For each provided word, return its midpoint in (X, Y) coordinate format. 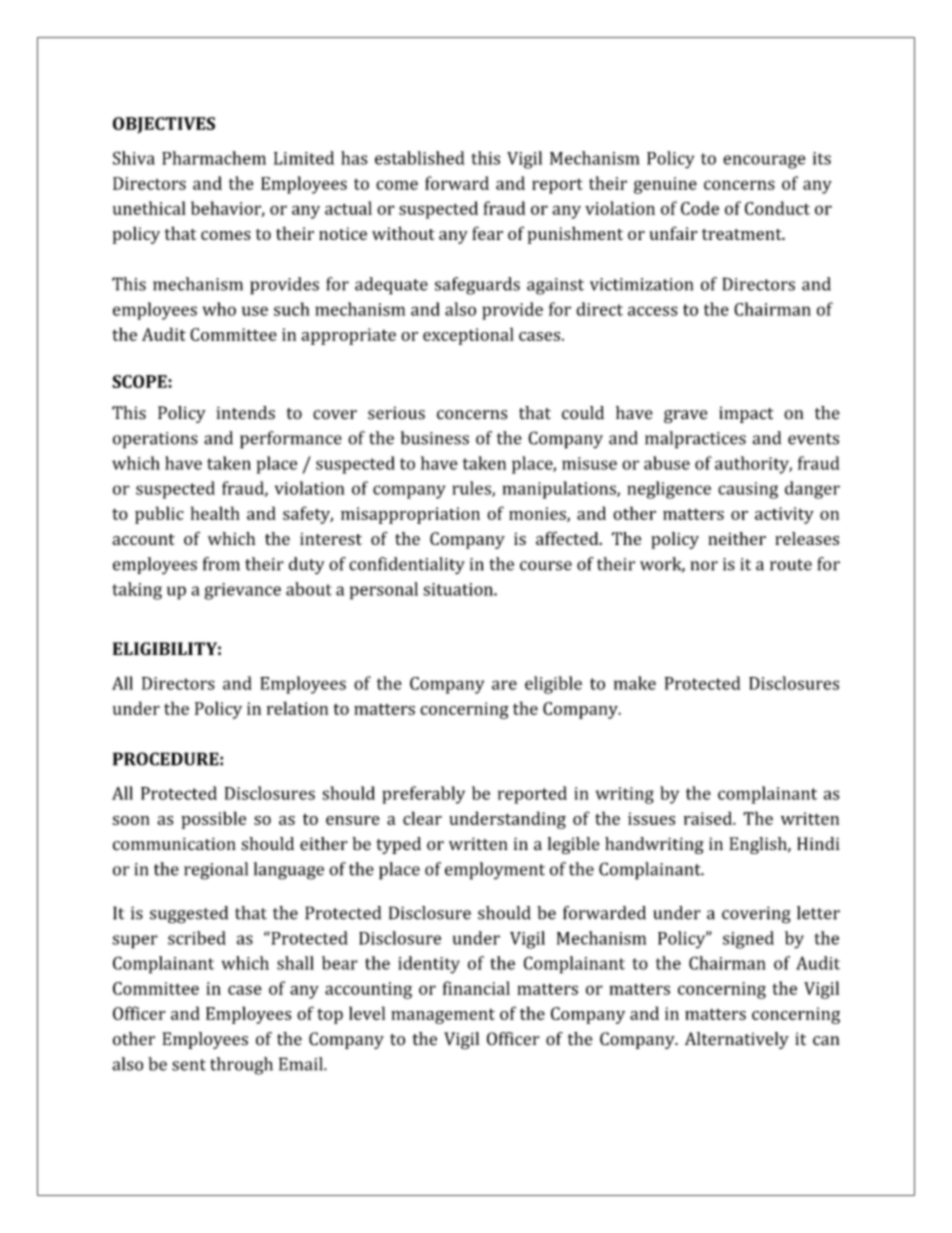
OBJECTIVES (164, 125)
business (435, 438)
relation (297, 708)
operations (155, 440)
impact (746, 414)
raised (709, 818)
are (504, 685)
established (420, 158)
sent (189, 1065)
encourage (764, 162)
